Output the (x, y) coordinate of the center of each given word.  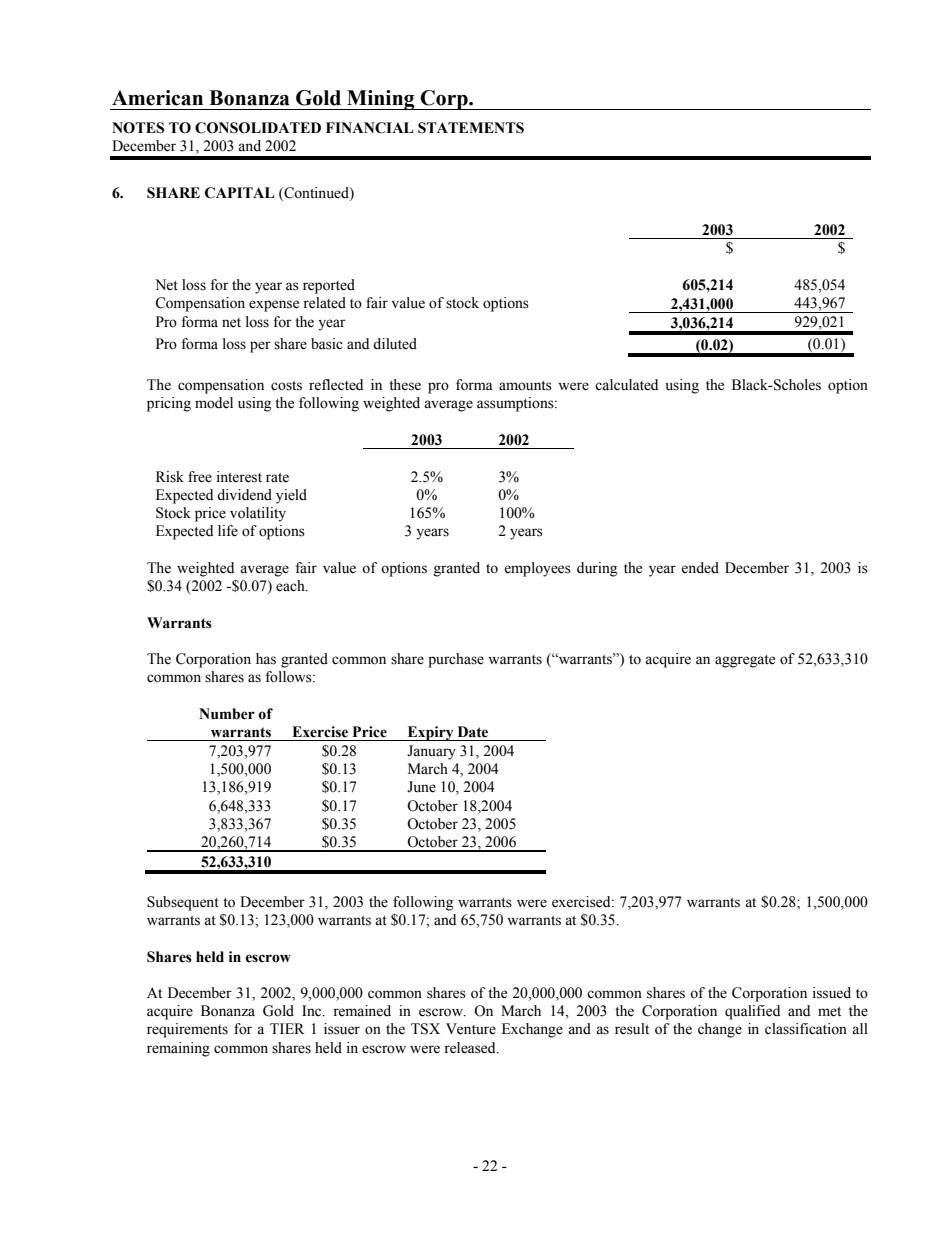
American (157, 98)
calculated (626, 385)
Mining (381, 100)
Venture (471, 1029)
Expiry (430, 733)
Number (227, 714)
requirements (187, 1030)
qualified (752, 1012)
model (214, 403)
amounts (525, 386)
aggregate (745, 661)
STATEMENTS (471, 128)
